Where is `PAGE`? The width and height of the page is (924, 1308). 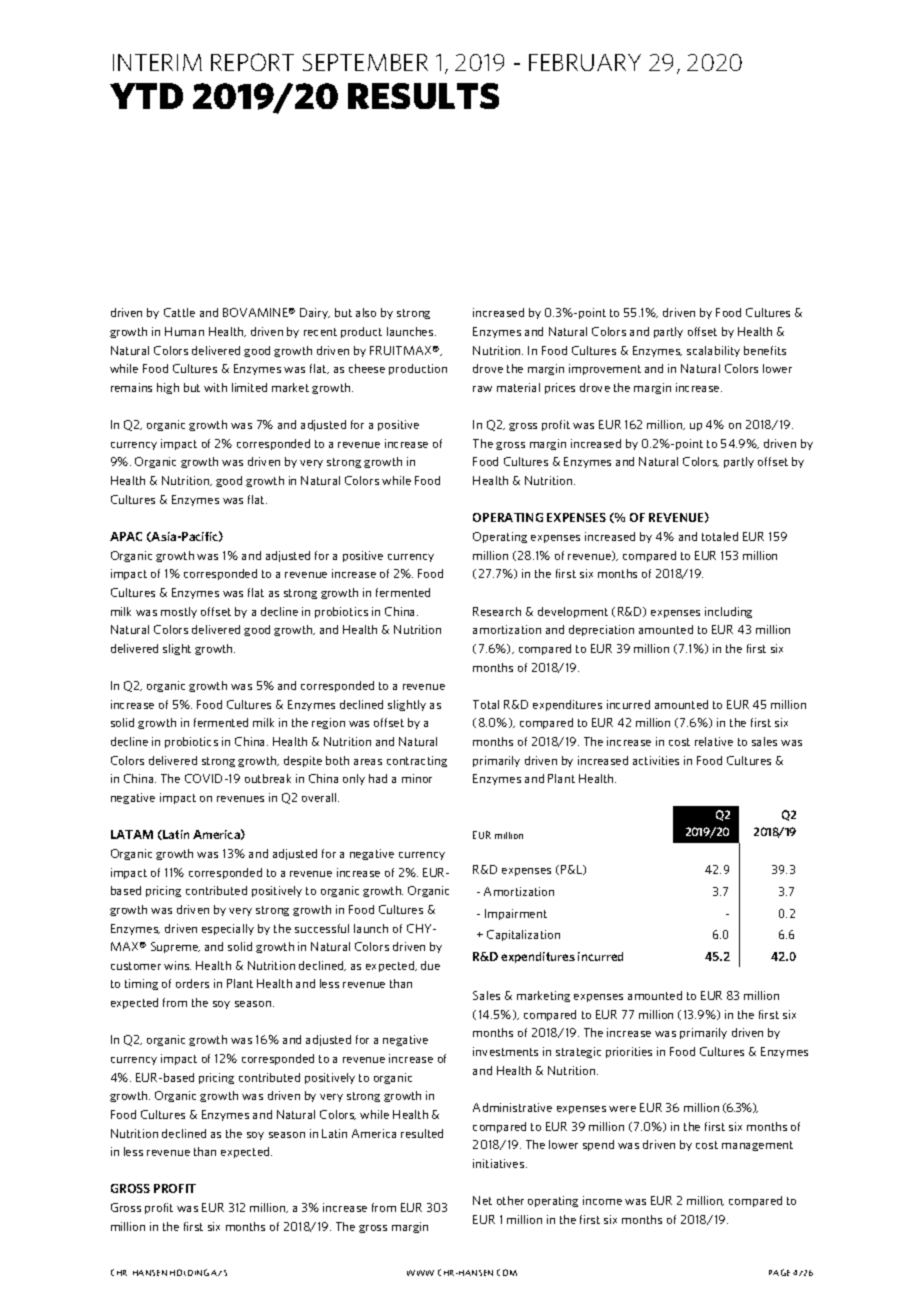
PAGE is located at coordinates (779, 1272).
